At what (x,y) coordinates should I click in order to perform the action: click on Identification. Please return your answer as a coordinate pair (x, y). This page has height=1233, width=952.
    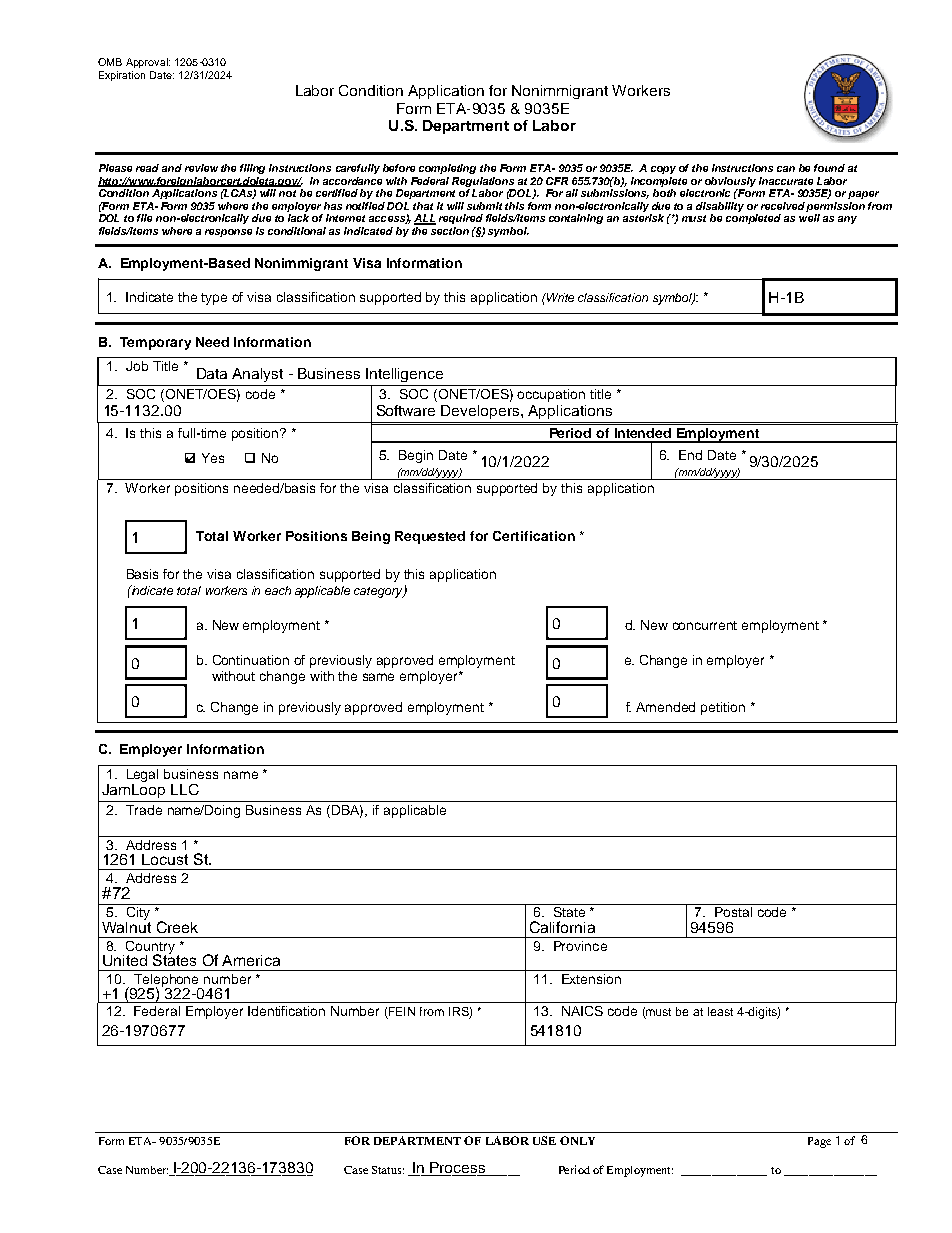
    Looking at the image, I should click on (286, 1011).
